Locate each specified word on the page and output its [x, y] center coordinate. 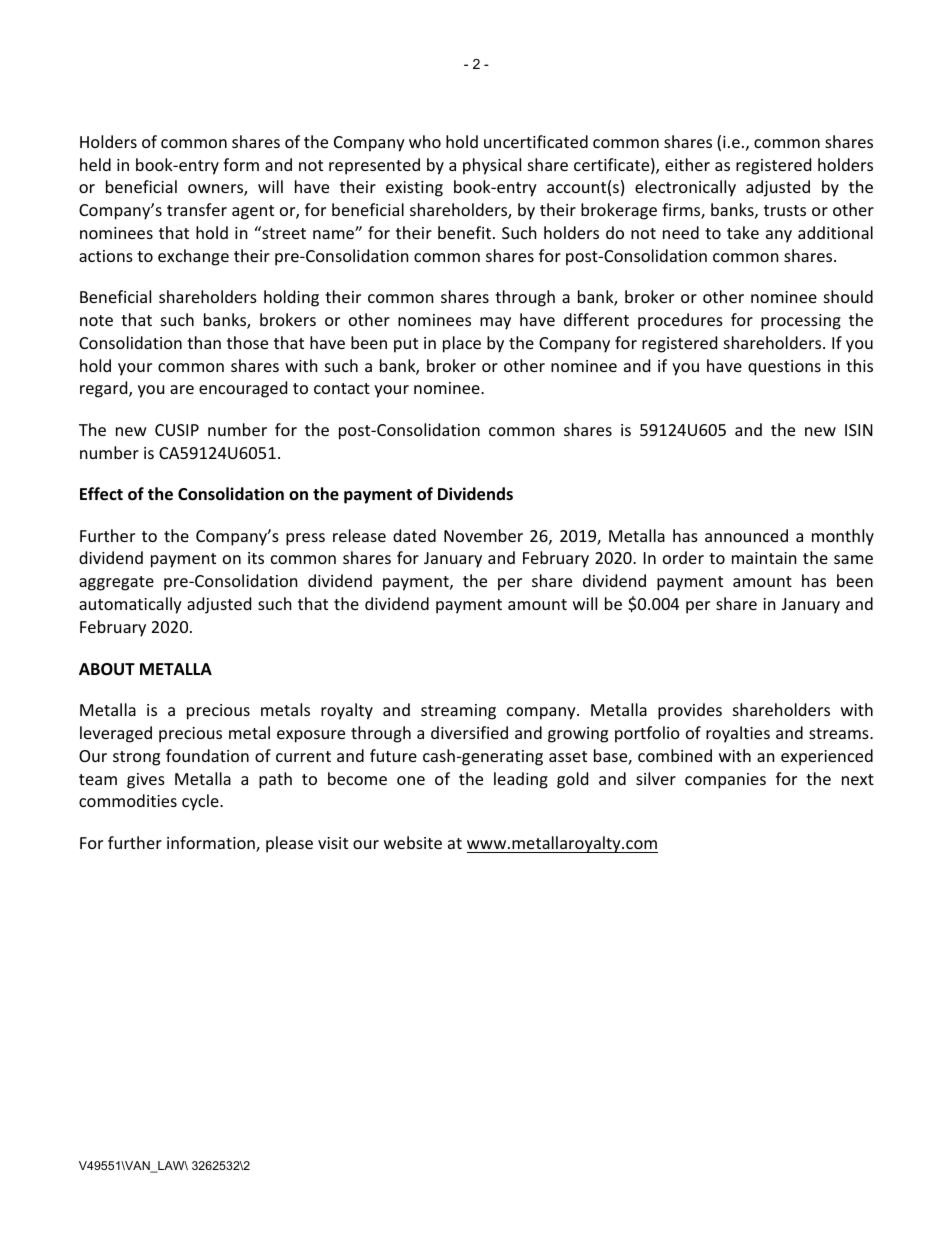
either [687, 164]
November [483, 535]
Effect [101, 494]
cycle [201, 802]
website [413, 842]
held [95, 164]
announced [746, 535]
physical [492, 166]
